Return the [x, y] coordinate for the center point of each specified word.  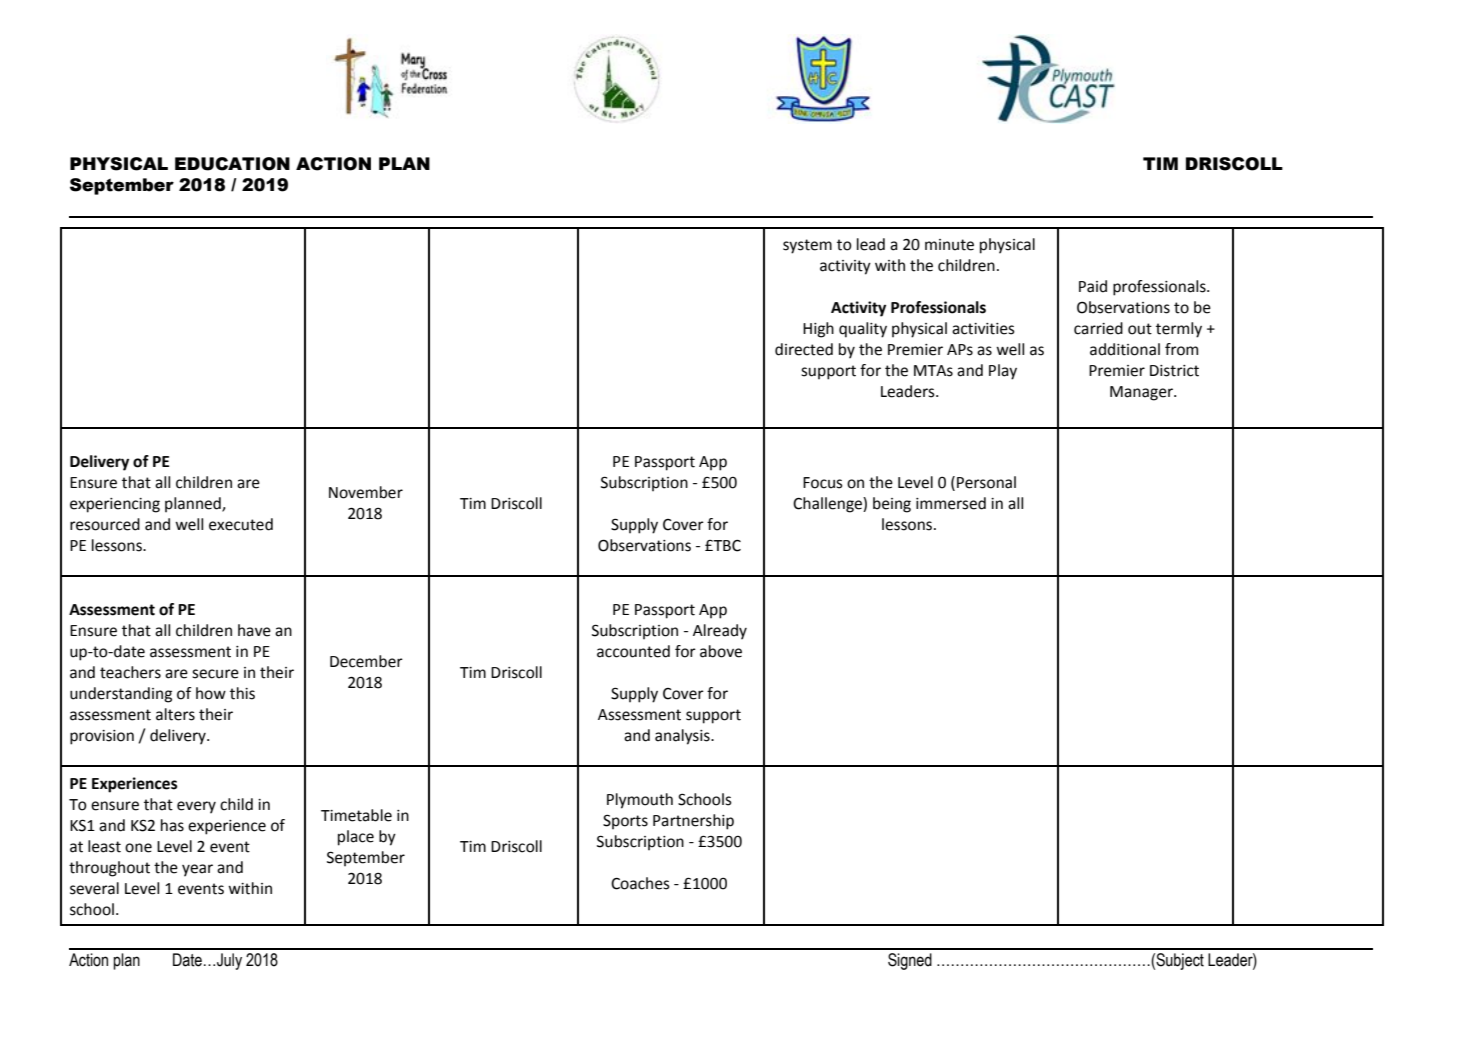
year [197, 870]
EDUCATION [232, 164]
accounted [633, 651]
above [721, 651]
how [211, 693]
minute [949, 245]
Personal [986, 482]
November [366, 492]
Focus [823, 483]
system [807, 246]
